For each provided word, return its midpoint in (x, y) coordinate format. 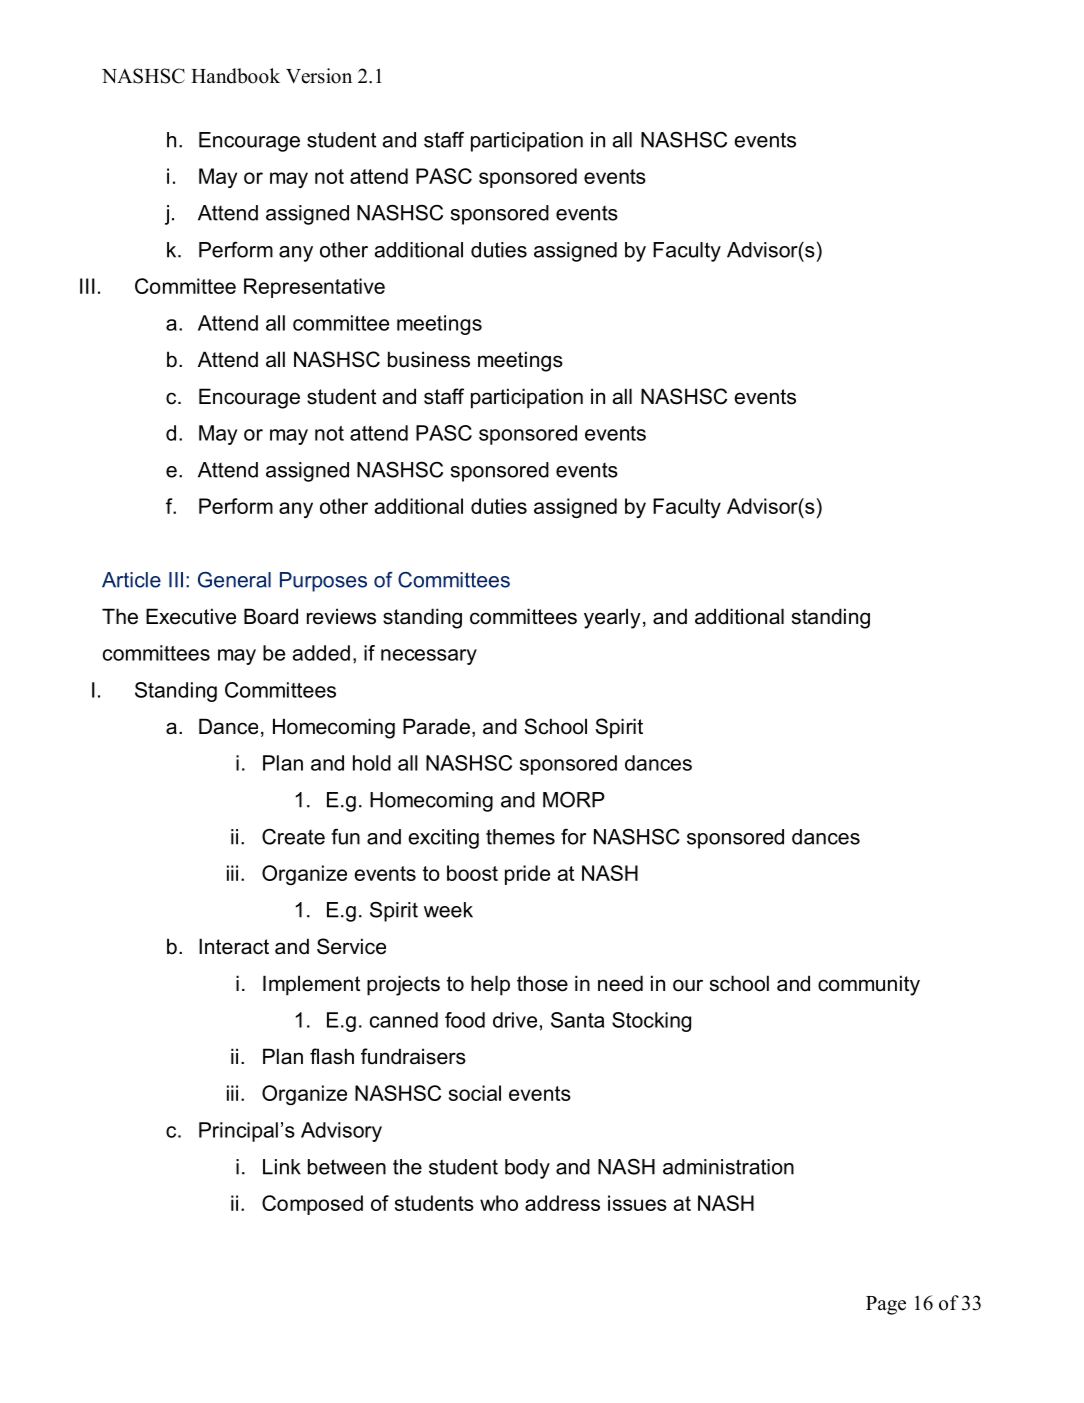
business (429, 359)
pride (527, 875)
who (499, 1203)
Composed (312, 1205)
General (234, 580)
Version (319, 76)
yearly (612, 618)
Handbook (235, 76)
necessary (429, 657)
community (869, 985)
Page (886, 1305)
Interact (234, 946)
